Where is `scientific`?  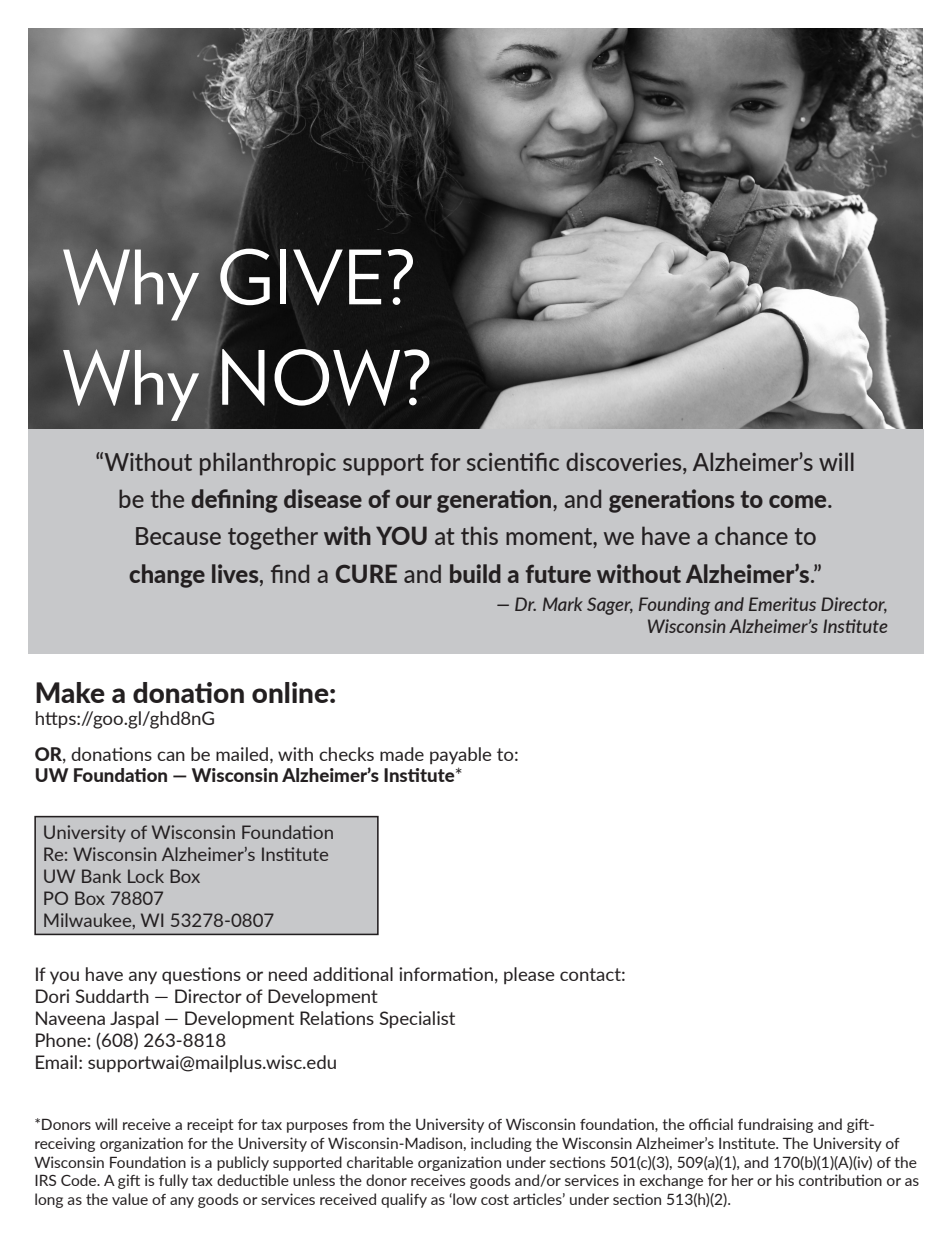
scientific is located at coordinates (513, 461).
